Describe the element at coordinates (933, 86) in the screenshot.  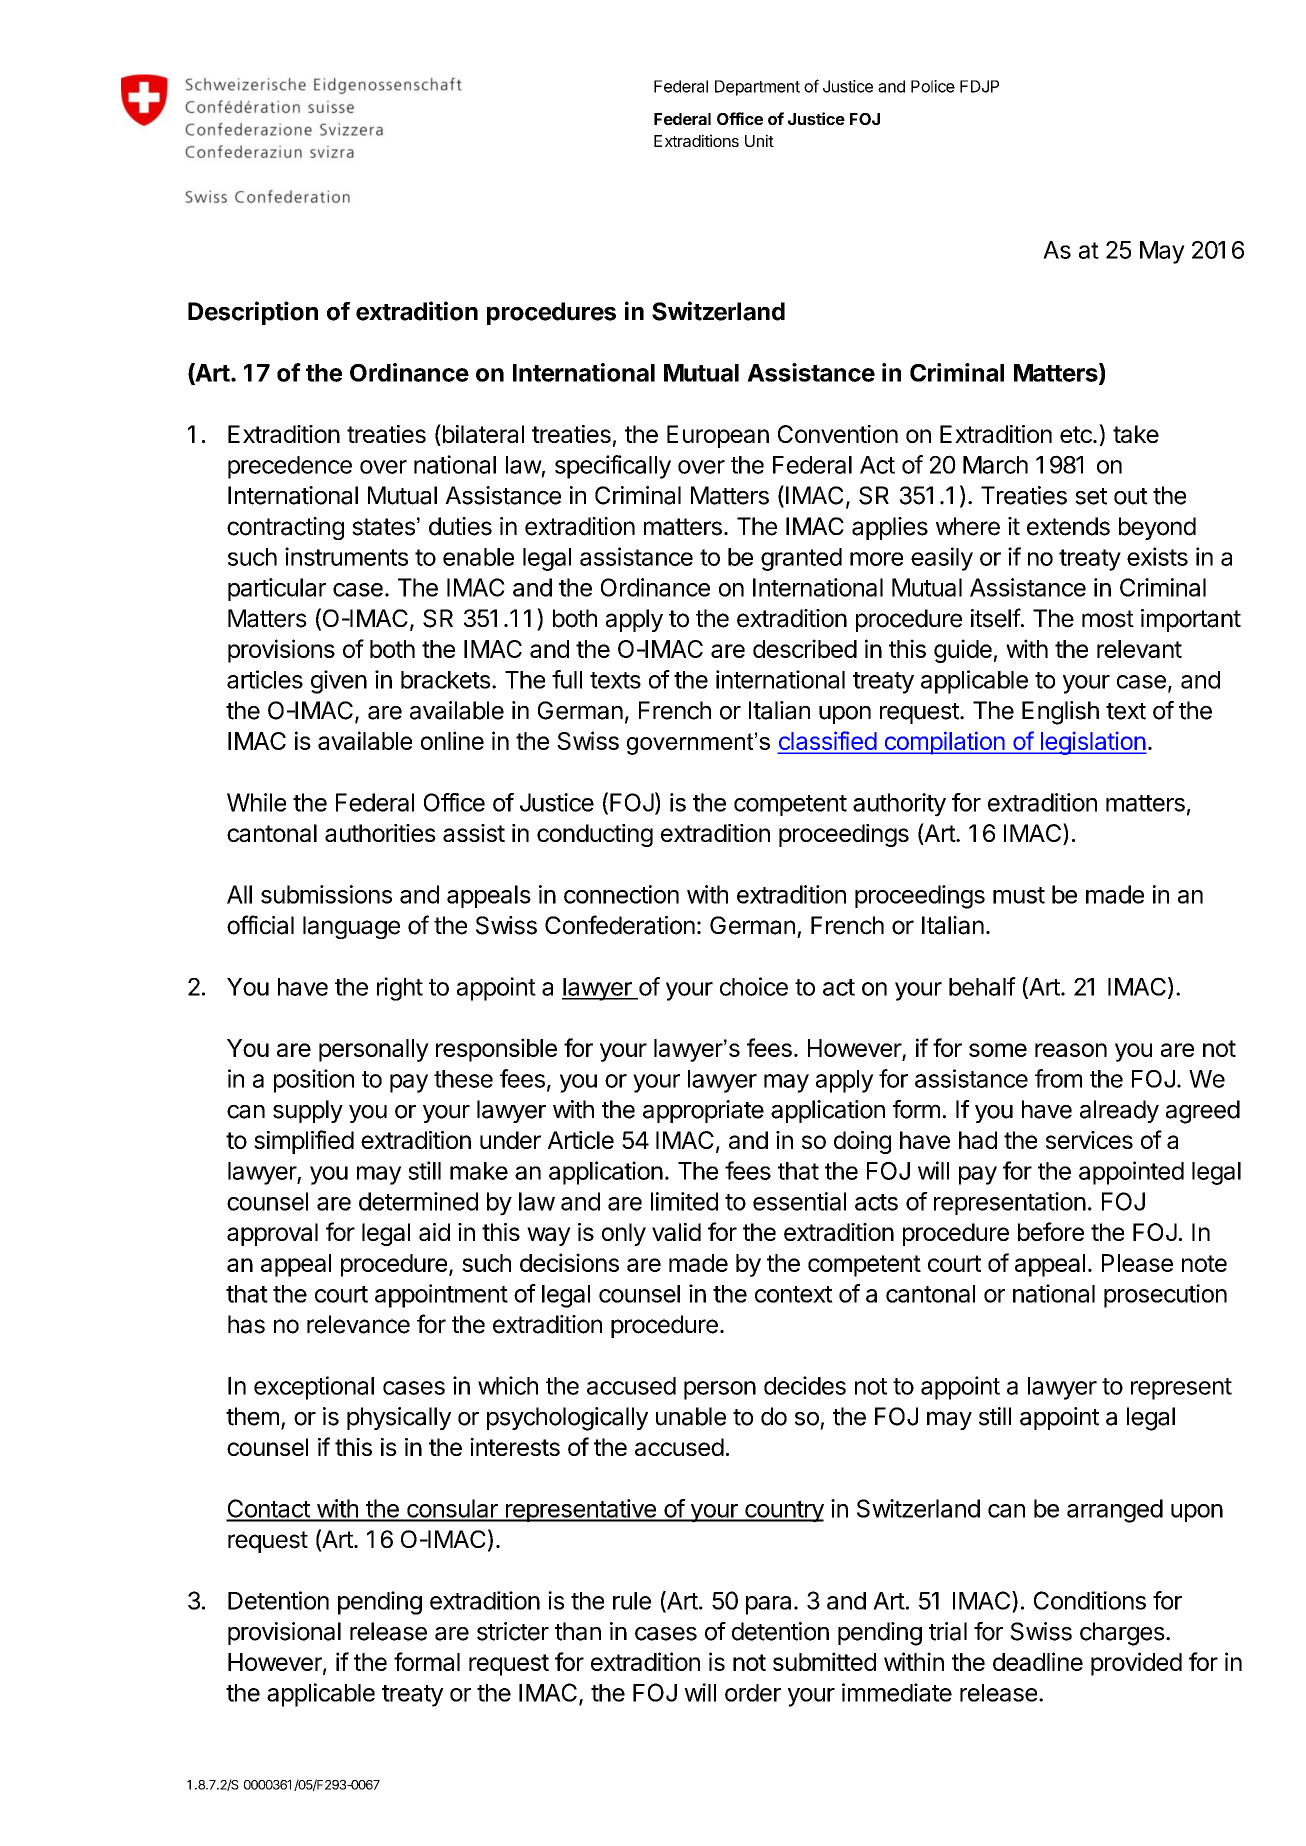
I see `Police` at that location.
